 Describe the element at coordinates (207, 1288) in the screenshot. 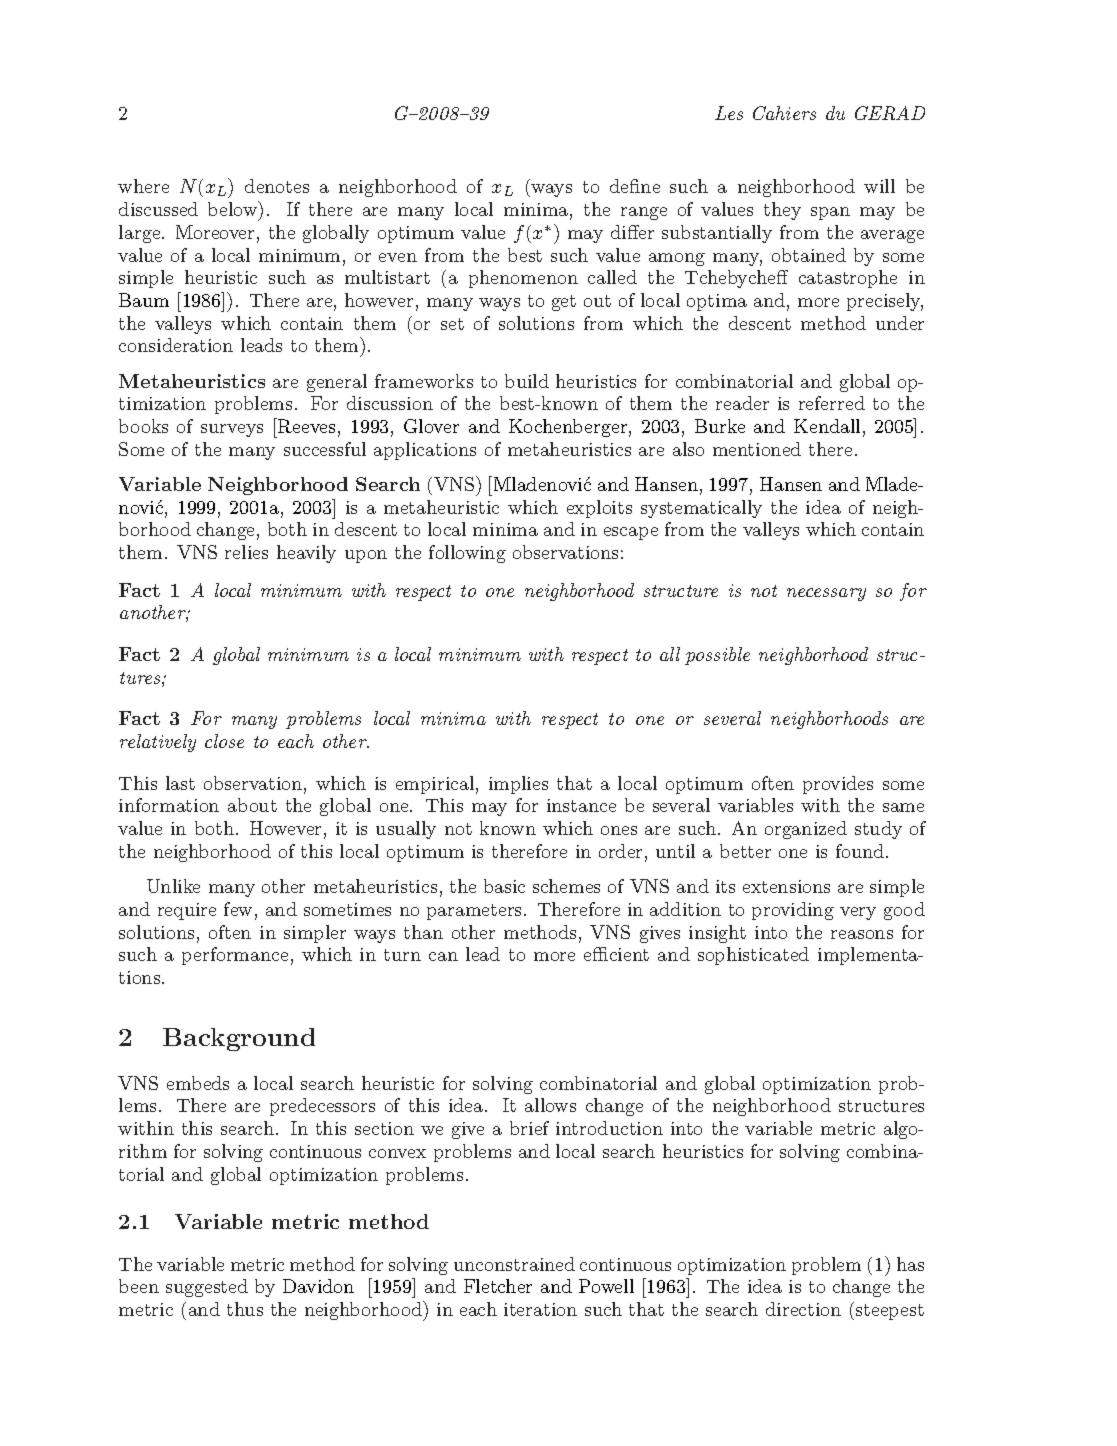

I see `suggested` at that location.
